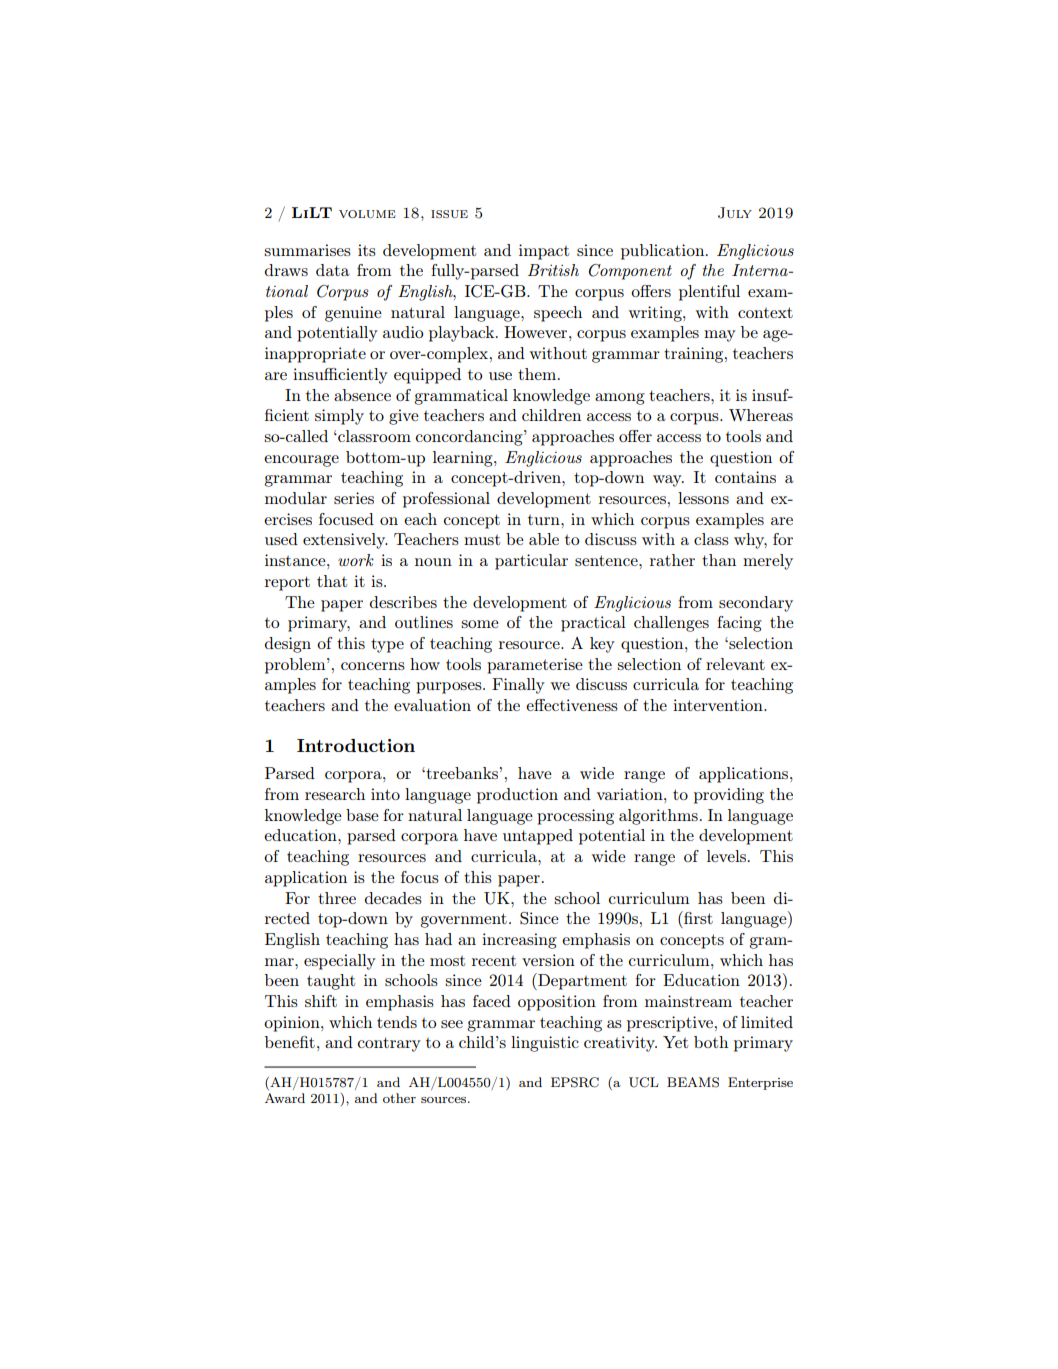  Describe the element at coordinates (544, 252) in the screenshot. I see `impact` at that location.
